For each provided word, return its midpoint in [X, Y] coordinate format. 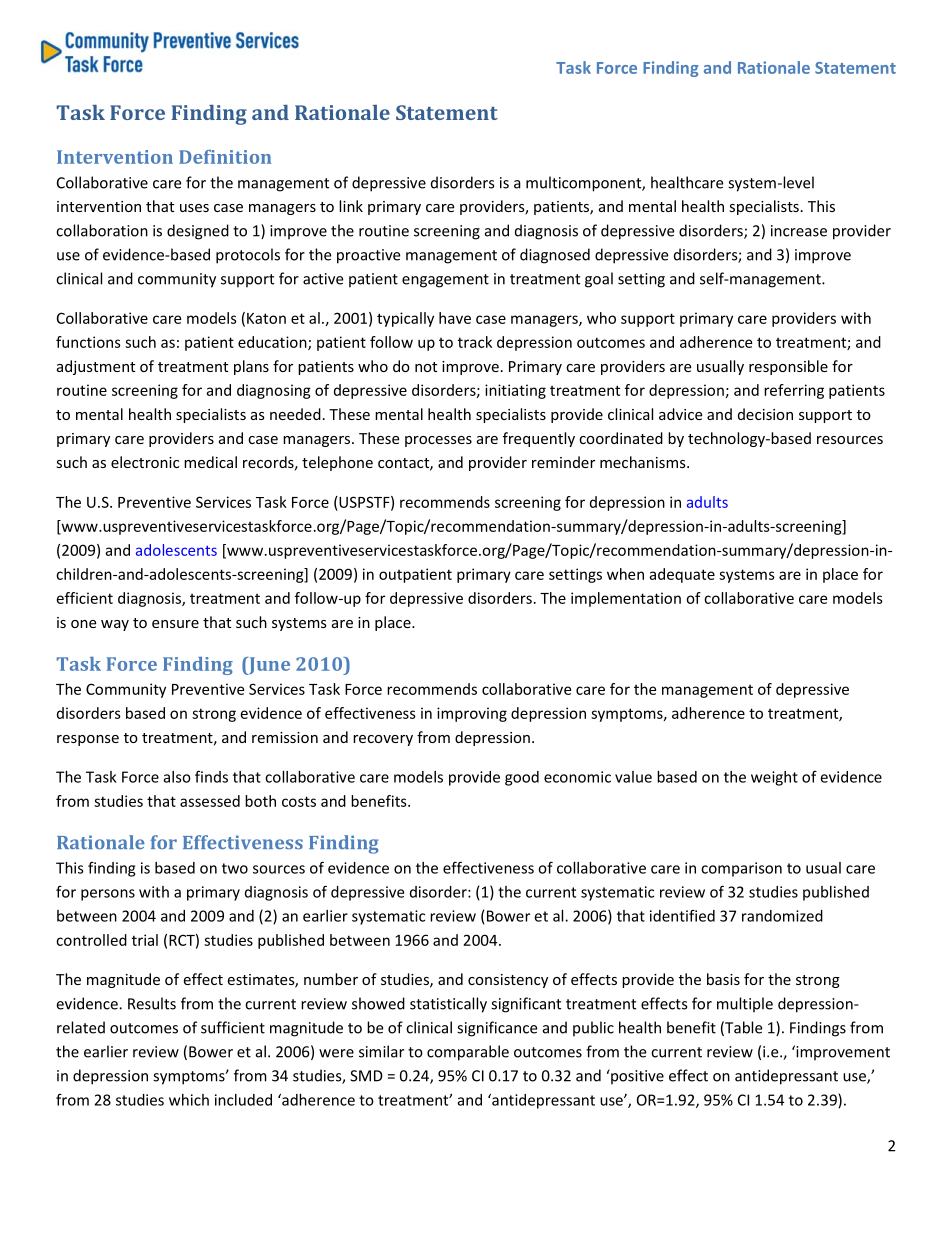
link [351, 206]
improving [472, 714]
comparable [468, 1053]
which [189, 1100]
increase [799, 231]
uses [194, 208]
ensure [175, 624]
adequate [682, 575]
